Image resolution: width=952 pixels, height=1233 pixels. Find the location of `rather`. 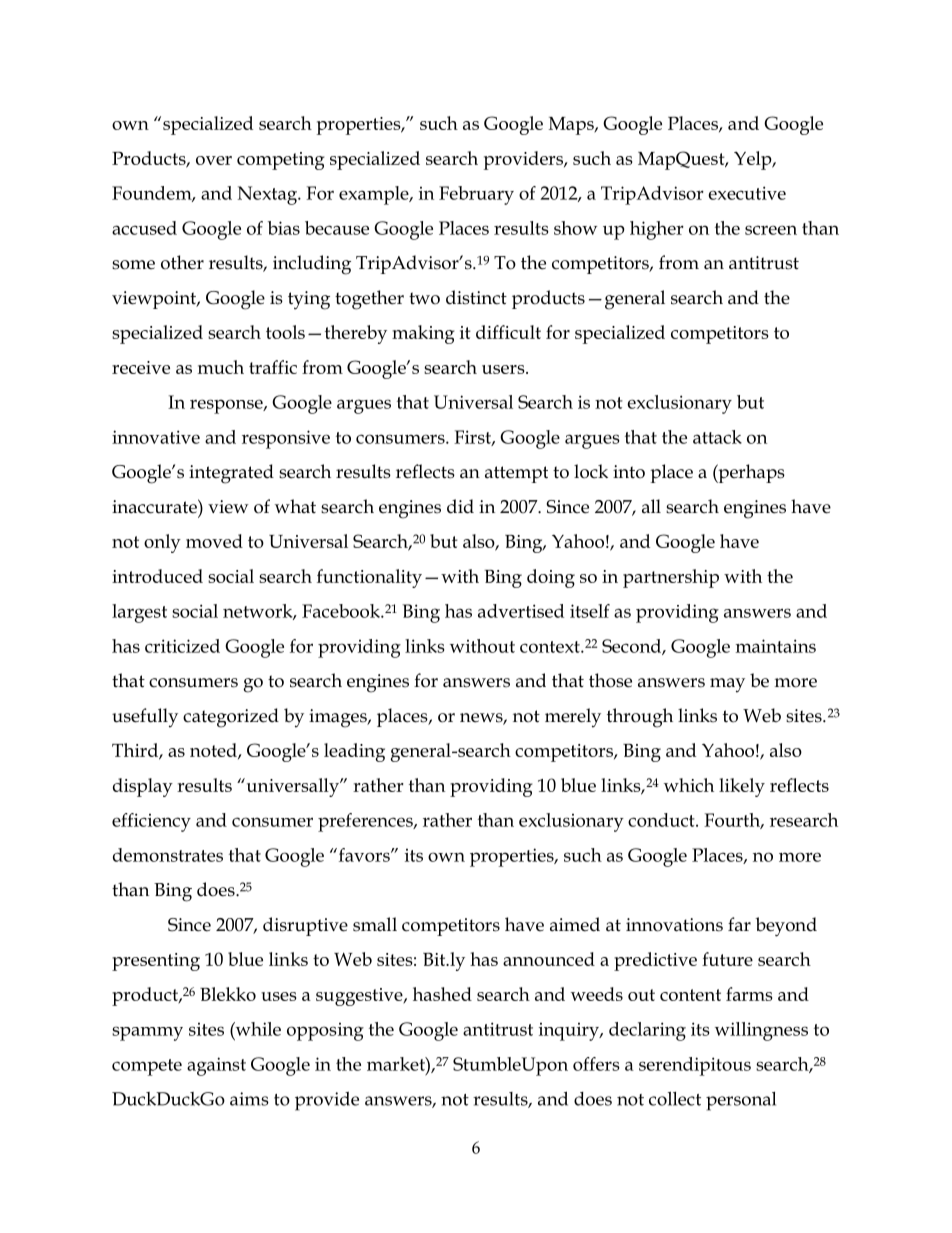

rather is located at coordinates (447, 820).
